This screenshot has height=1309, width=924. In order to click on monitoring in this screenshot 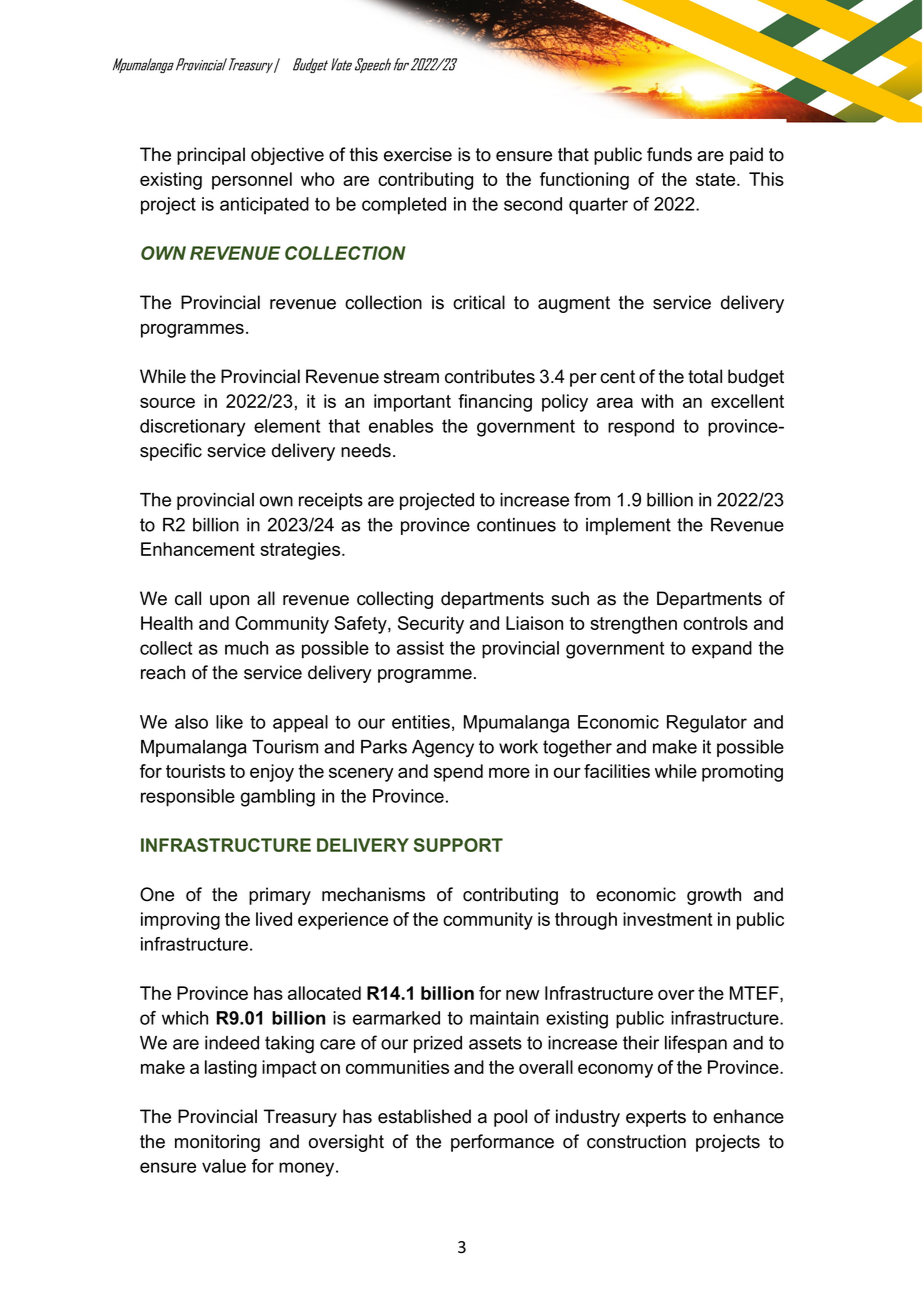, I will do `click(217, 1143)`.
